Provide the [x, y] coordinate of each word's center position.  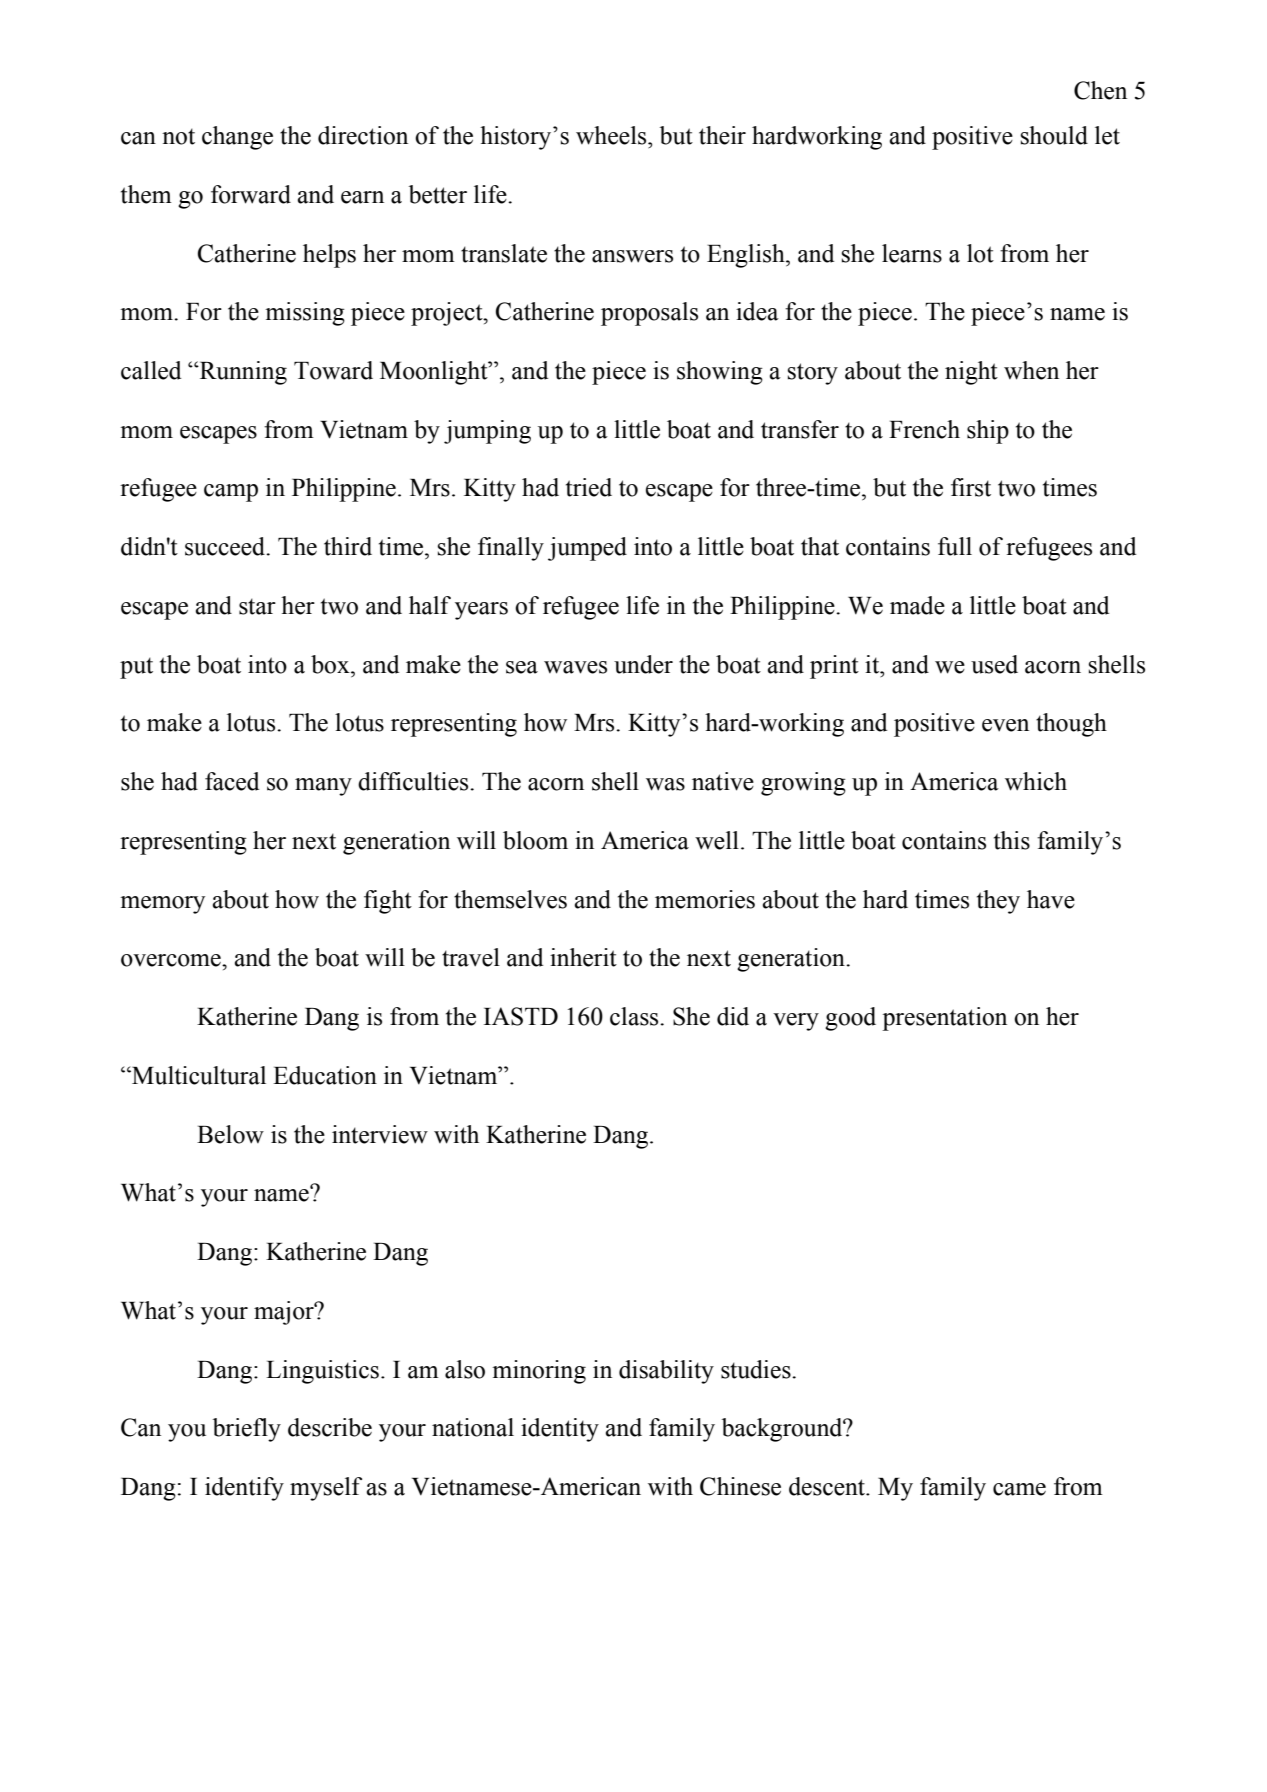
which [1036, 781]
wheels [612, 135]
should [1054, 135]
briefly [247, 1430]
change [237, 138]
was [665, 784]
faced [232, 781]
